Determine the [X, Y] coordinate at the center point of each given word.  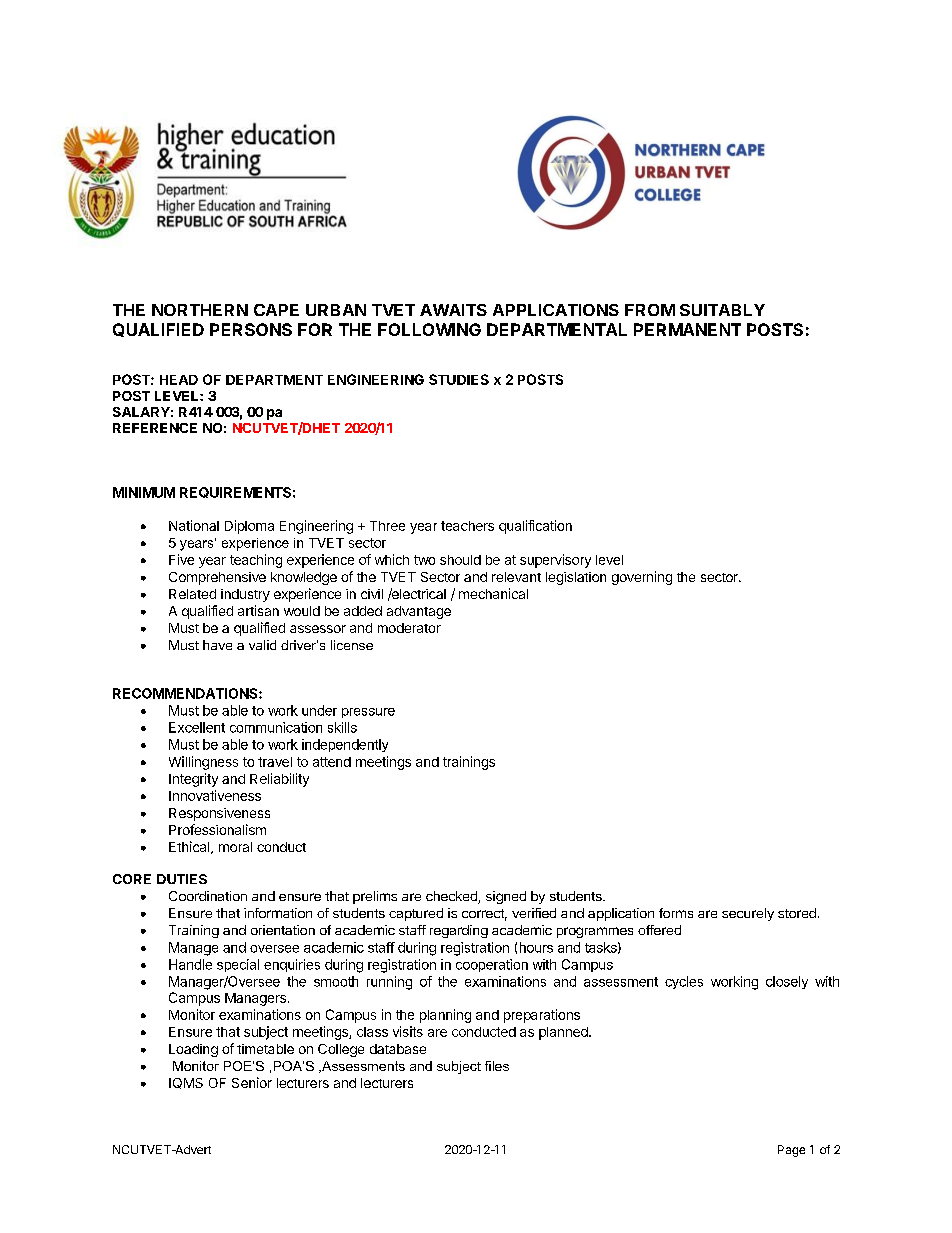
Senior [252, 1082]
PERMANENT [687, 329]
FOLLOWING [429, 329]
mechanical [493, 593]
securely [748, 914]
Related [192, 594]
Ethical [190, 847]
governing [642, 578]
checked [452, 897]
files [497, 1066]
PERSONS [251, 329]
